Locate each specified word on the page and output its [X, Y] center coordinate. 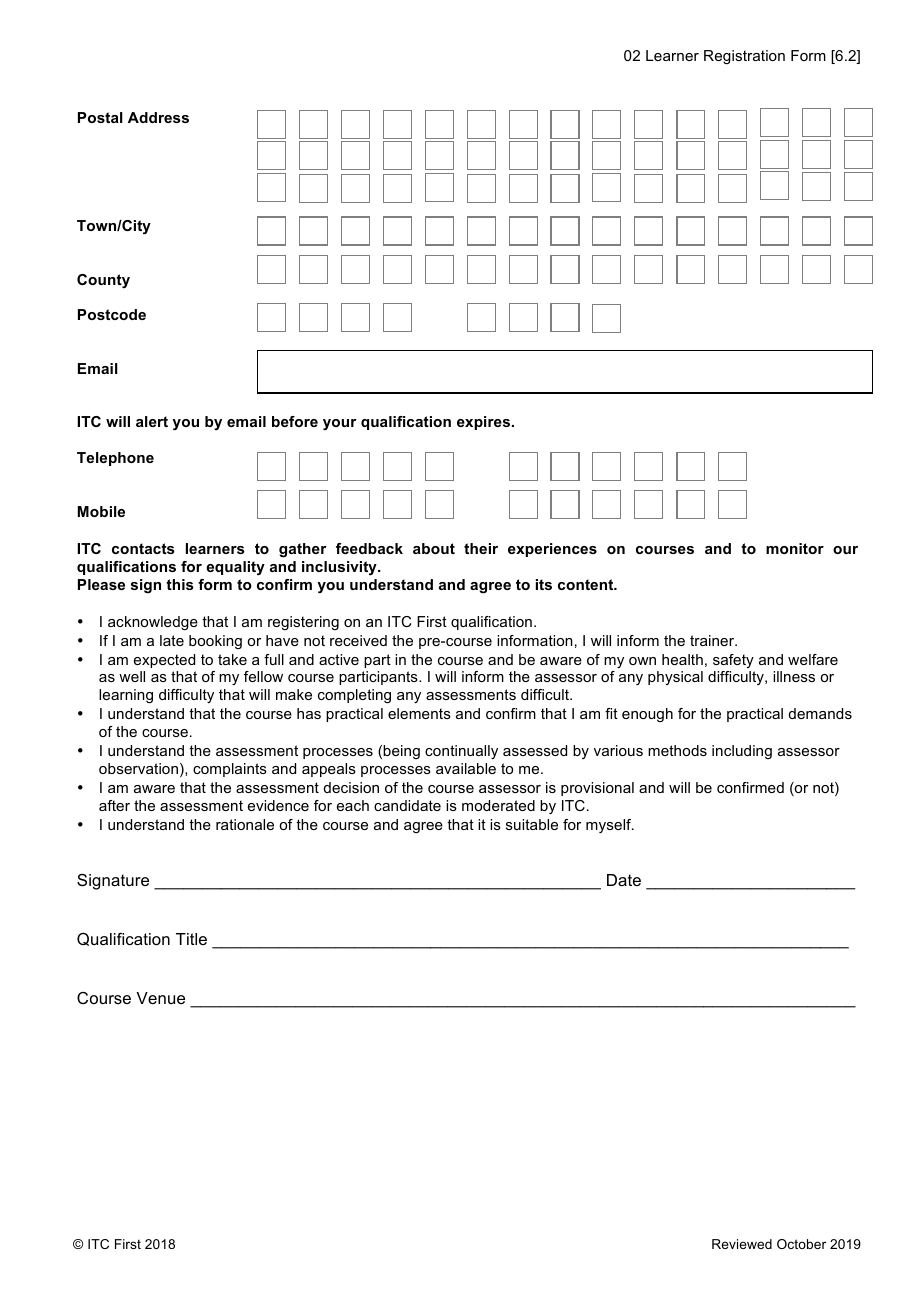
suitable [532, 824]
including [742, 752]
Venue [160, 998]
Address [158, 117]
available [466, 768]
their [481, 548]
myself [610, 826]
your [340, 424]
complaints [230, 770]
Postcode [112, 314]
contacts [143, 548]
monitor [795, 548]
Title [191, 939]
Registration [744, 57]
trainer [713, 640]
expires [483, 423]
